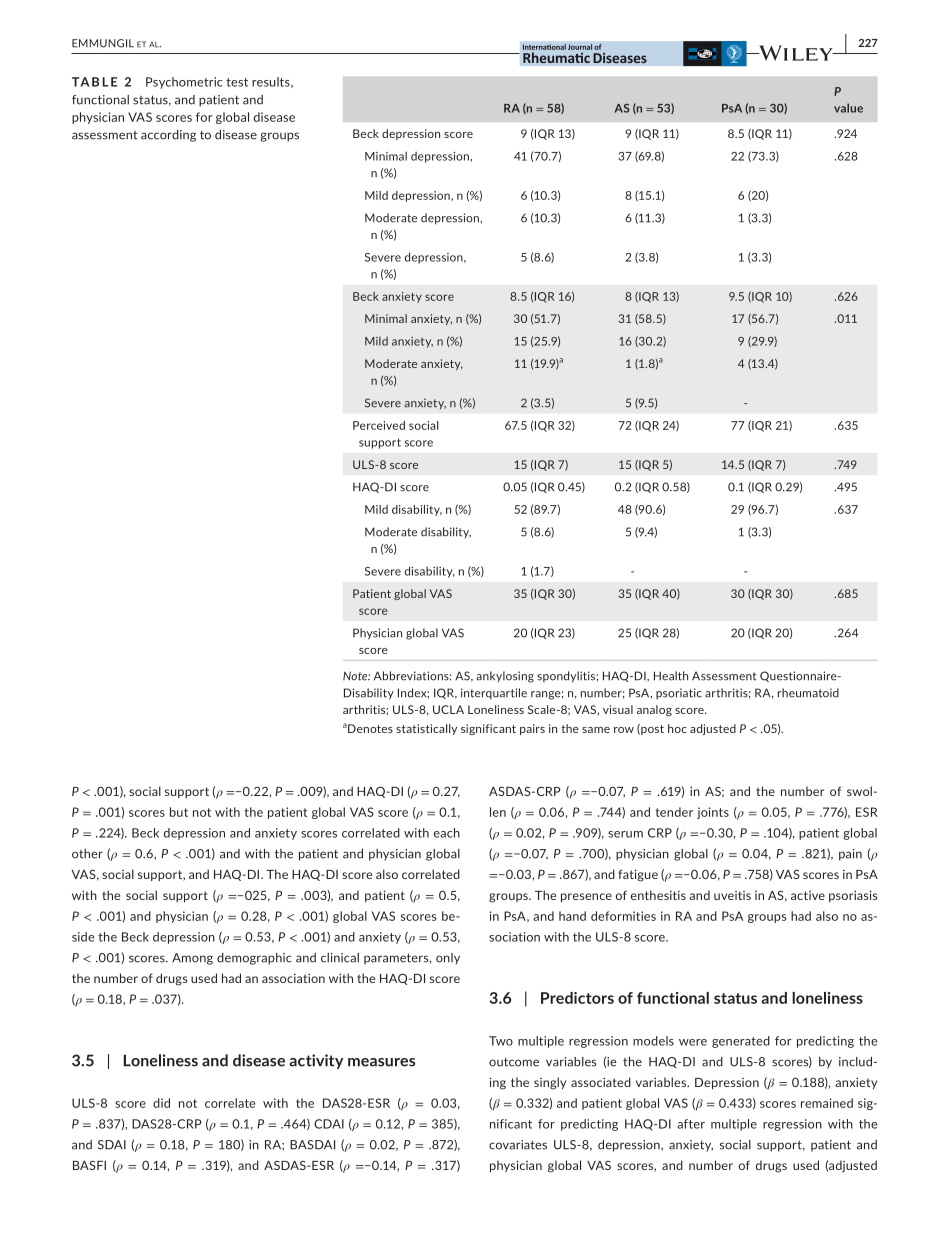  Describe the element at coordinates (848, 108) in the document. I see `value` at that location.
